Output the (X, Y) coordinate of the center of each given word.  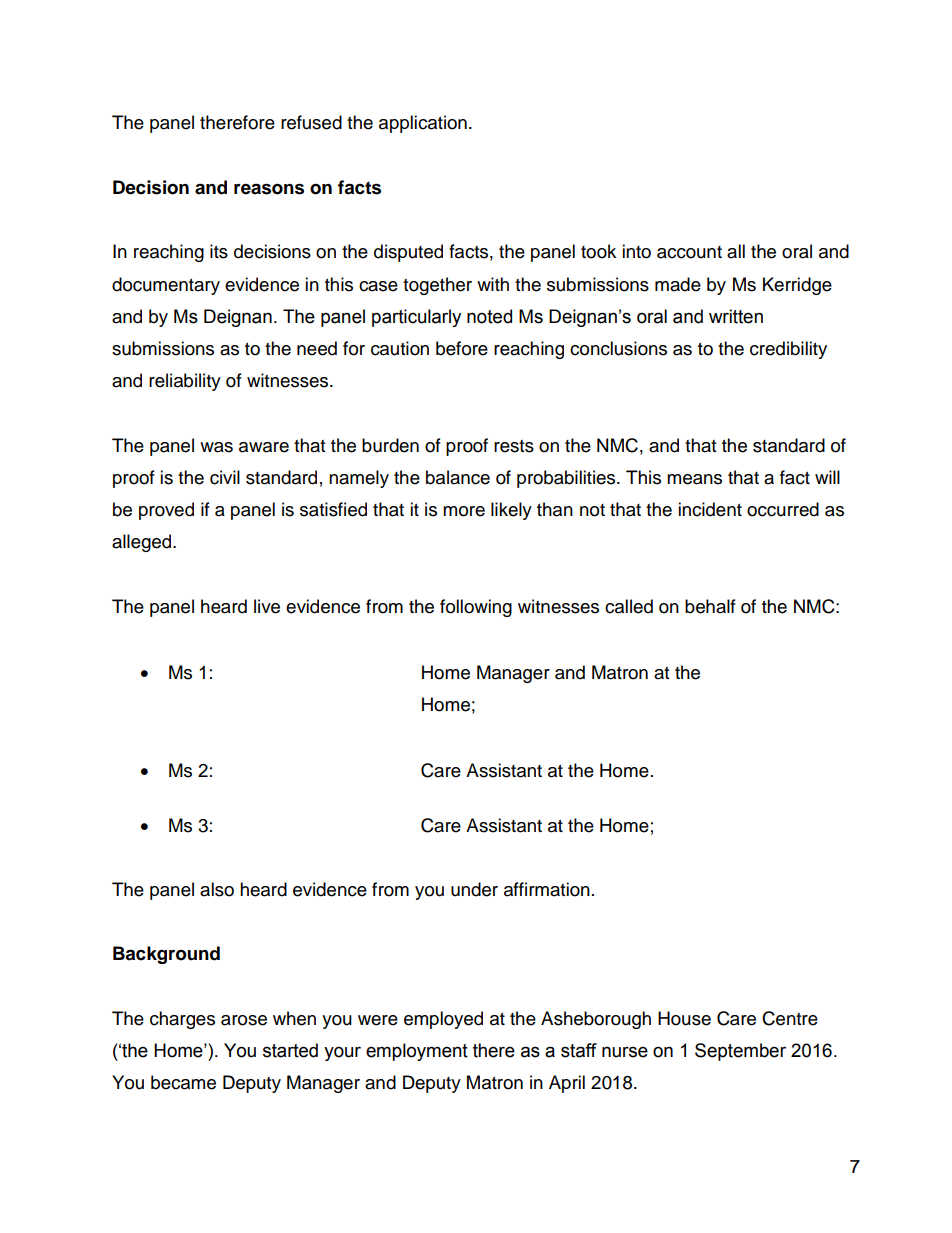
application (423, 124)
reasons (269, 189)
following (476, 608)
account (689, 252)
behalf (710, 606)
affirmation (547, 889)
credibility (788, 350)
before (462, 348)
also (217, 889)
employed (443, 1020)
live (267, 606)
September (740, 1052)
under (474, 889)
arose (244, 1020)
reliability (185, 382)
